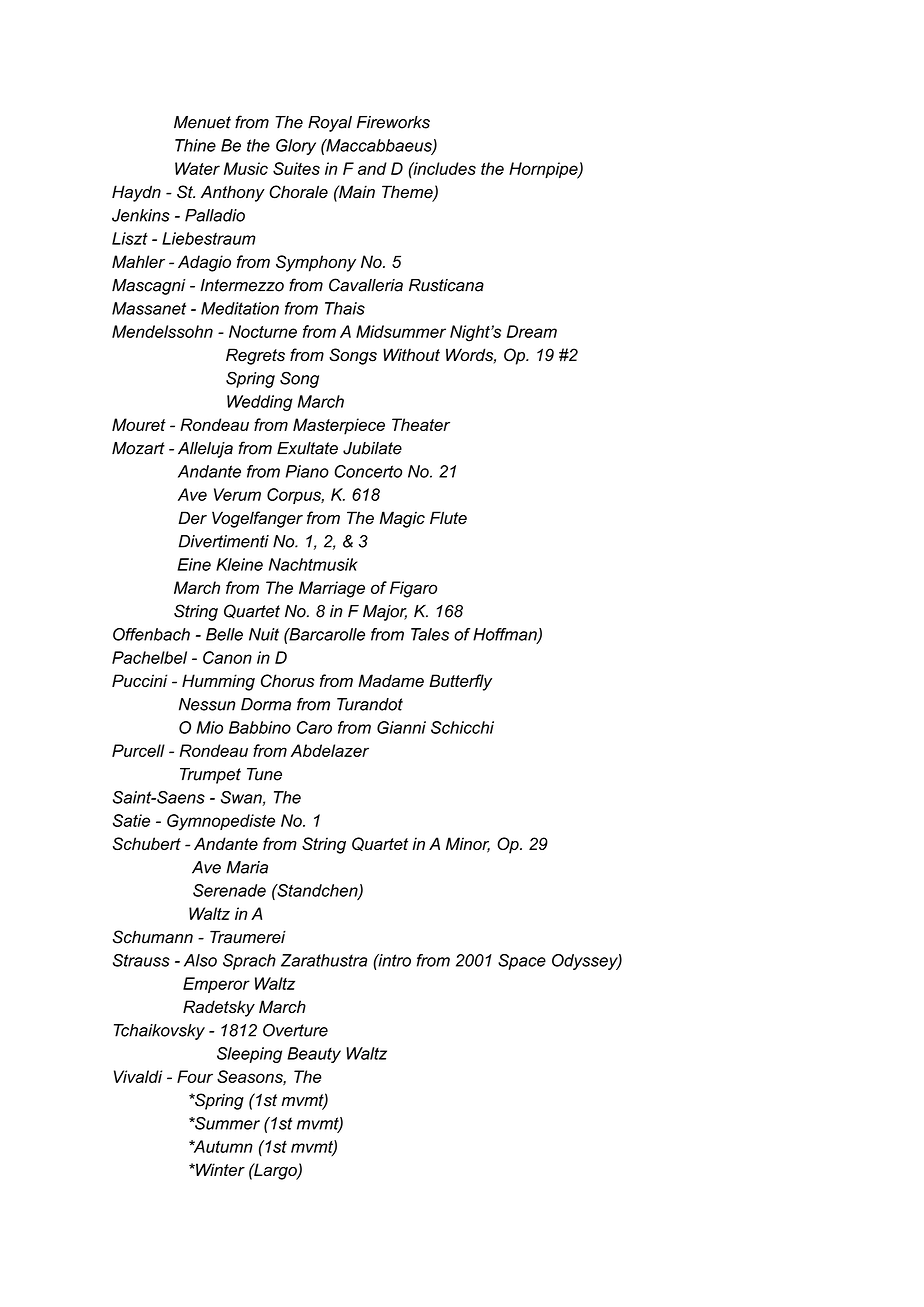  What do you see at coordinates (421, 424) in the page?
I see `Theater` at bounding box center [421, 424].
